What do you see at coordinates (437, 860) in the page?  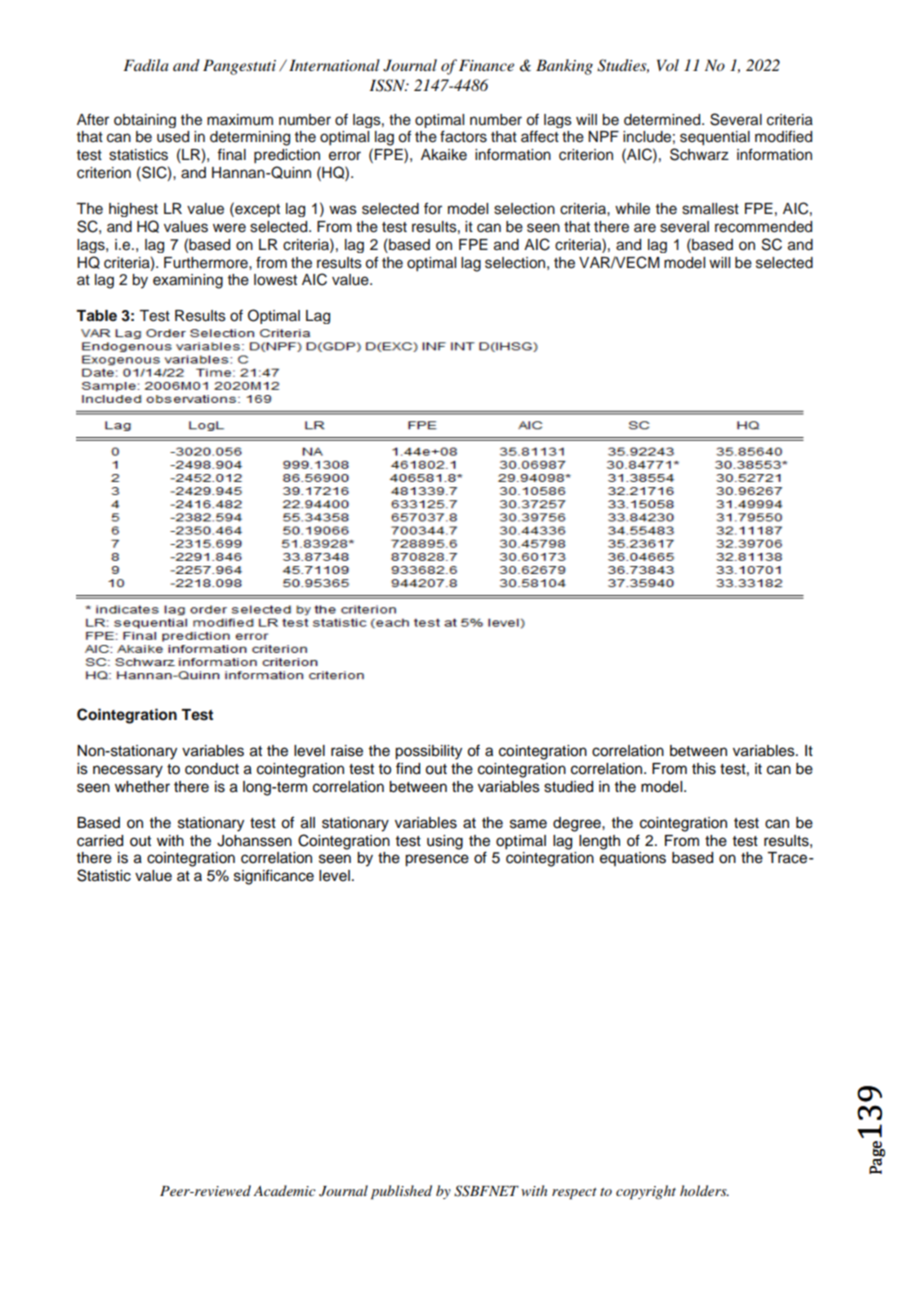 I see `presence` at bounding box center [437, 860].
